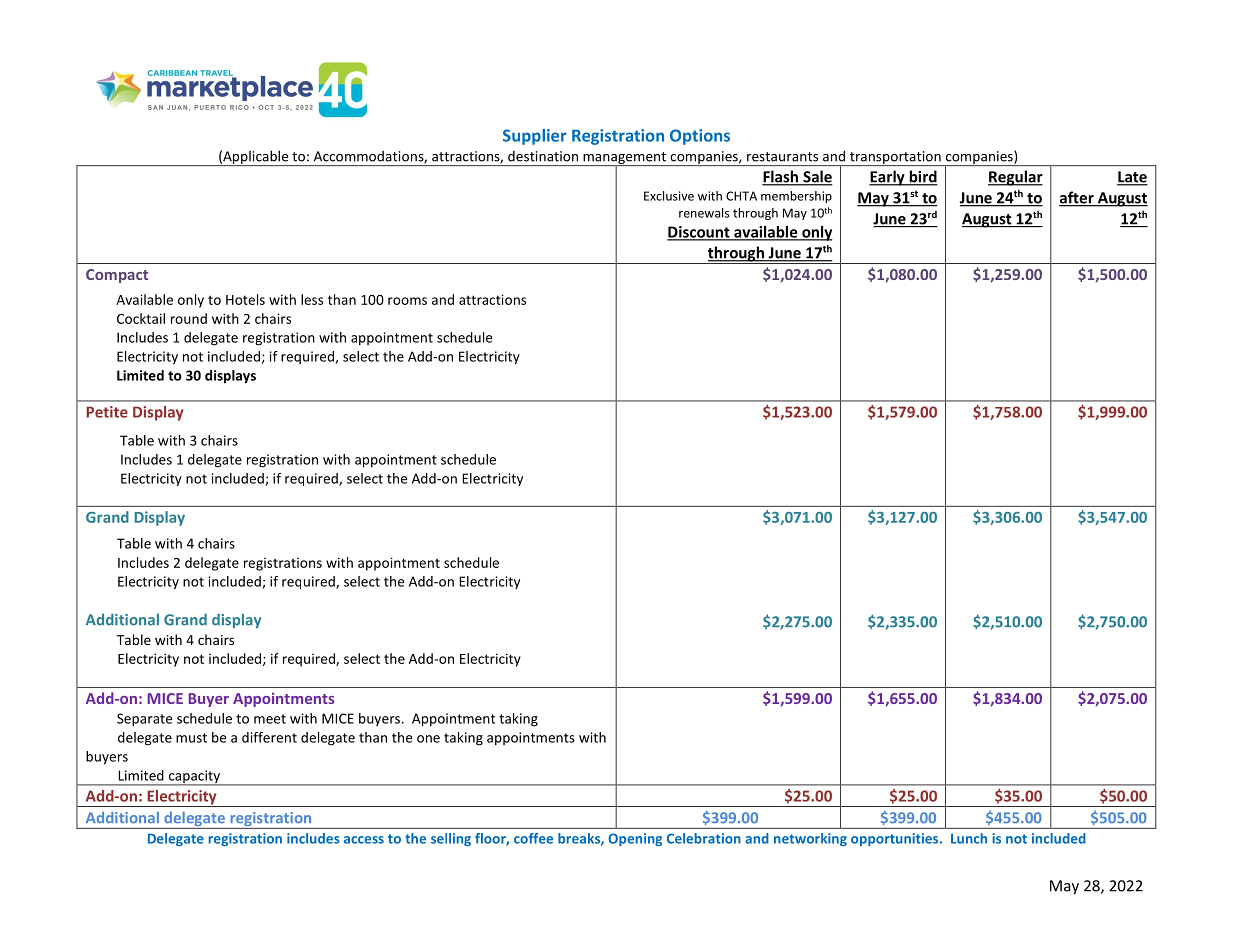  I want to click on Regular, so click(1015, 178).
